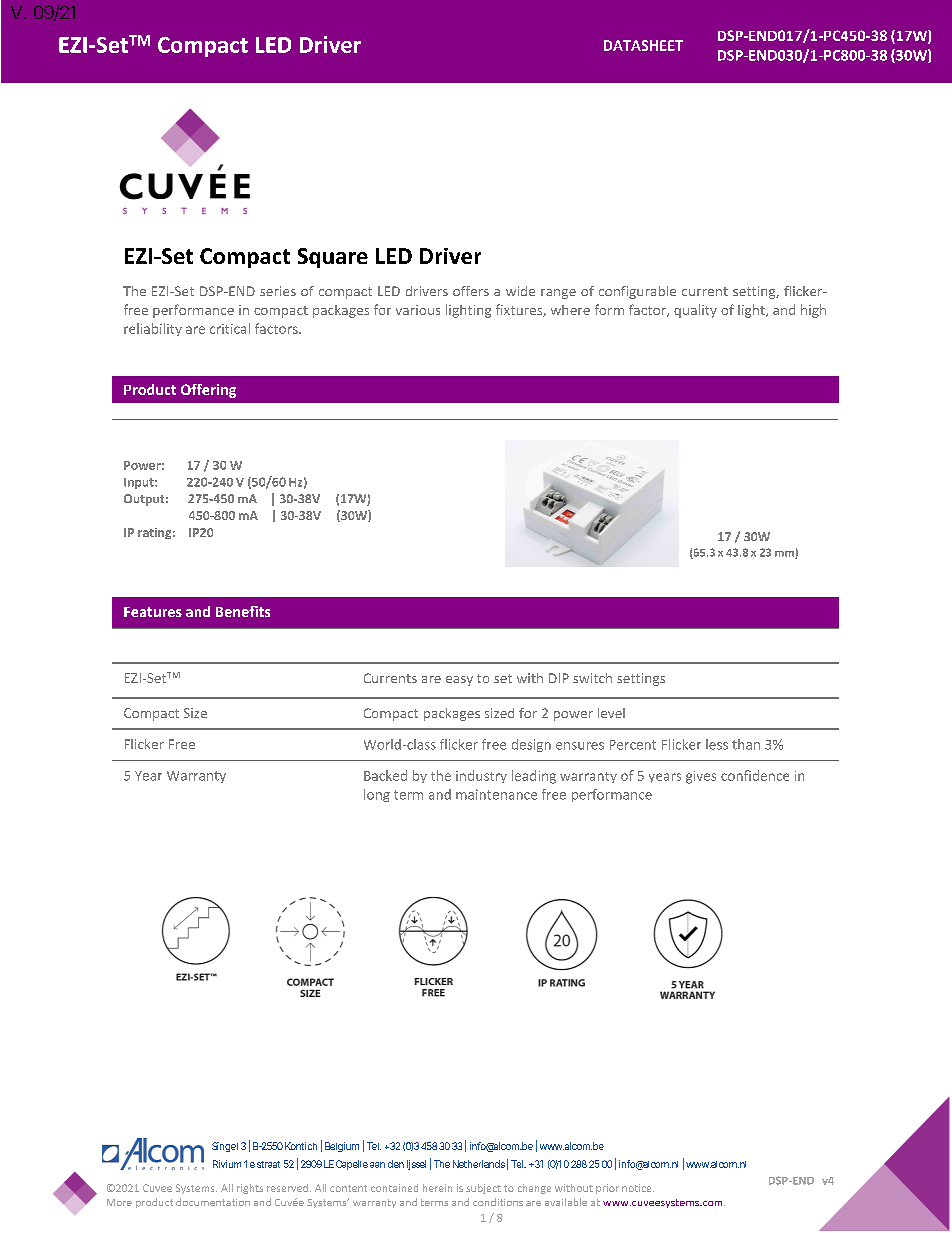 This screenshot has height=1233, width=952. I want to click on various, so click(418, 310).
